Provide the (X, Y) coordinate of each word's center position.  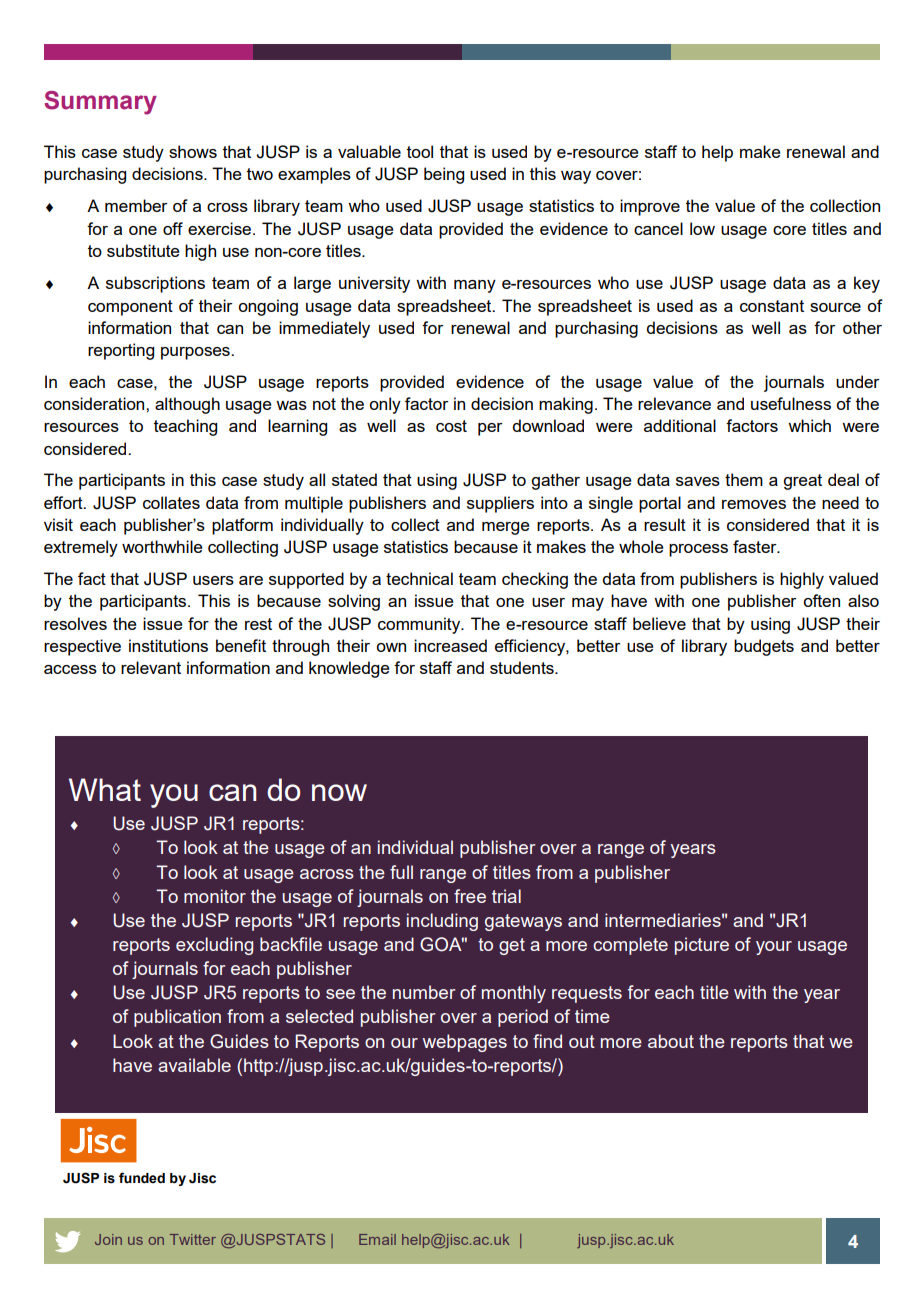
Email (377, 1239)
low (702, 228)
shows (193, 151)
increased (450, 645)
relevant (151, 667)
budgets (764, 647)
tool (420, 151)
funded (142, 1178)
